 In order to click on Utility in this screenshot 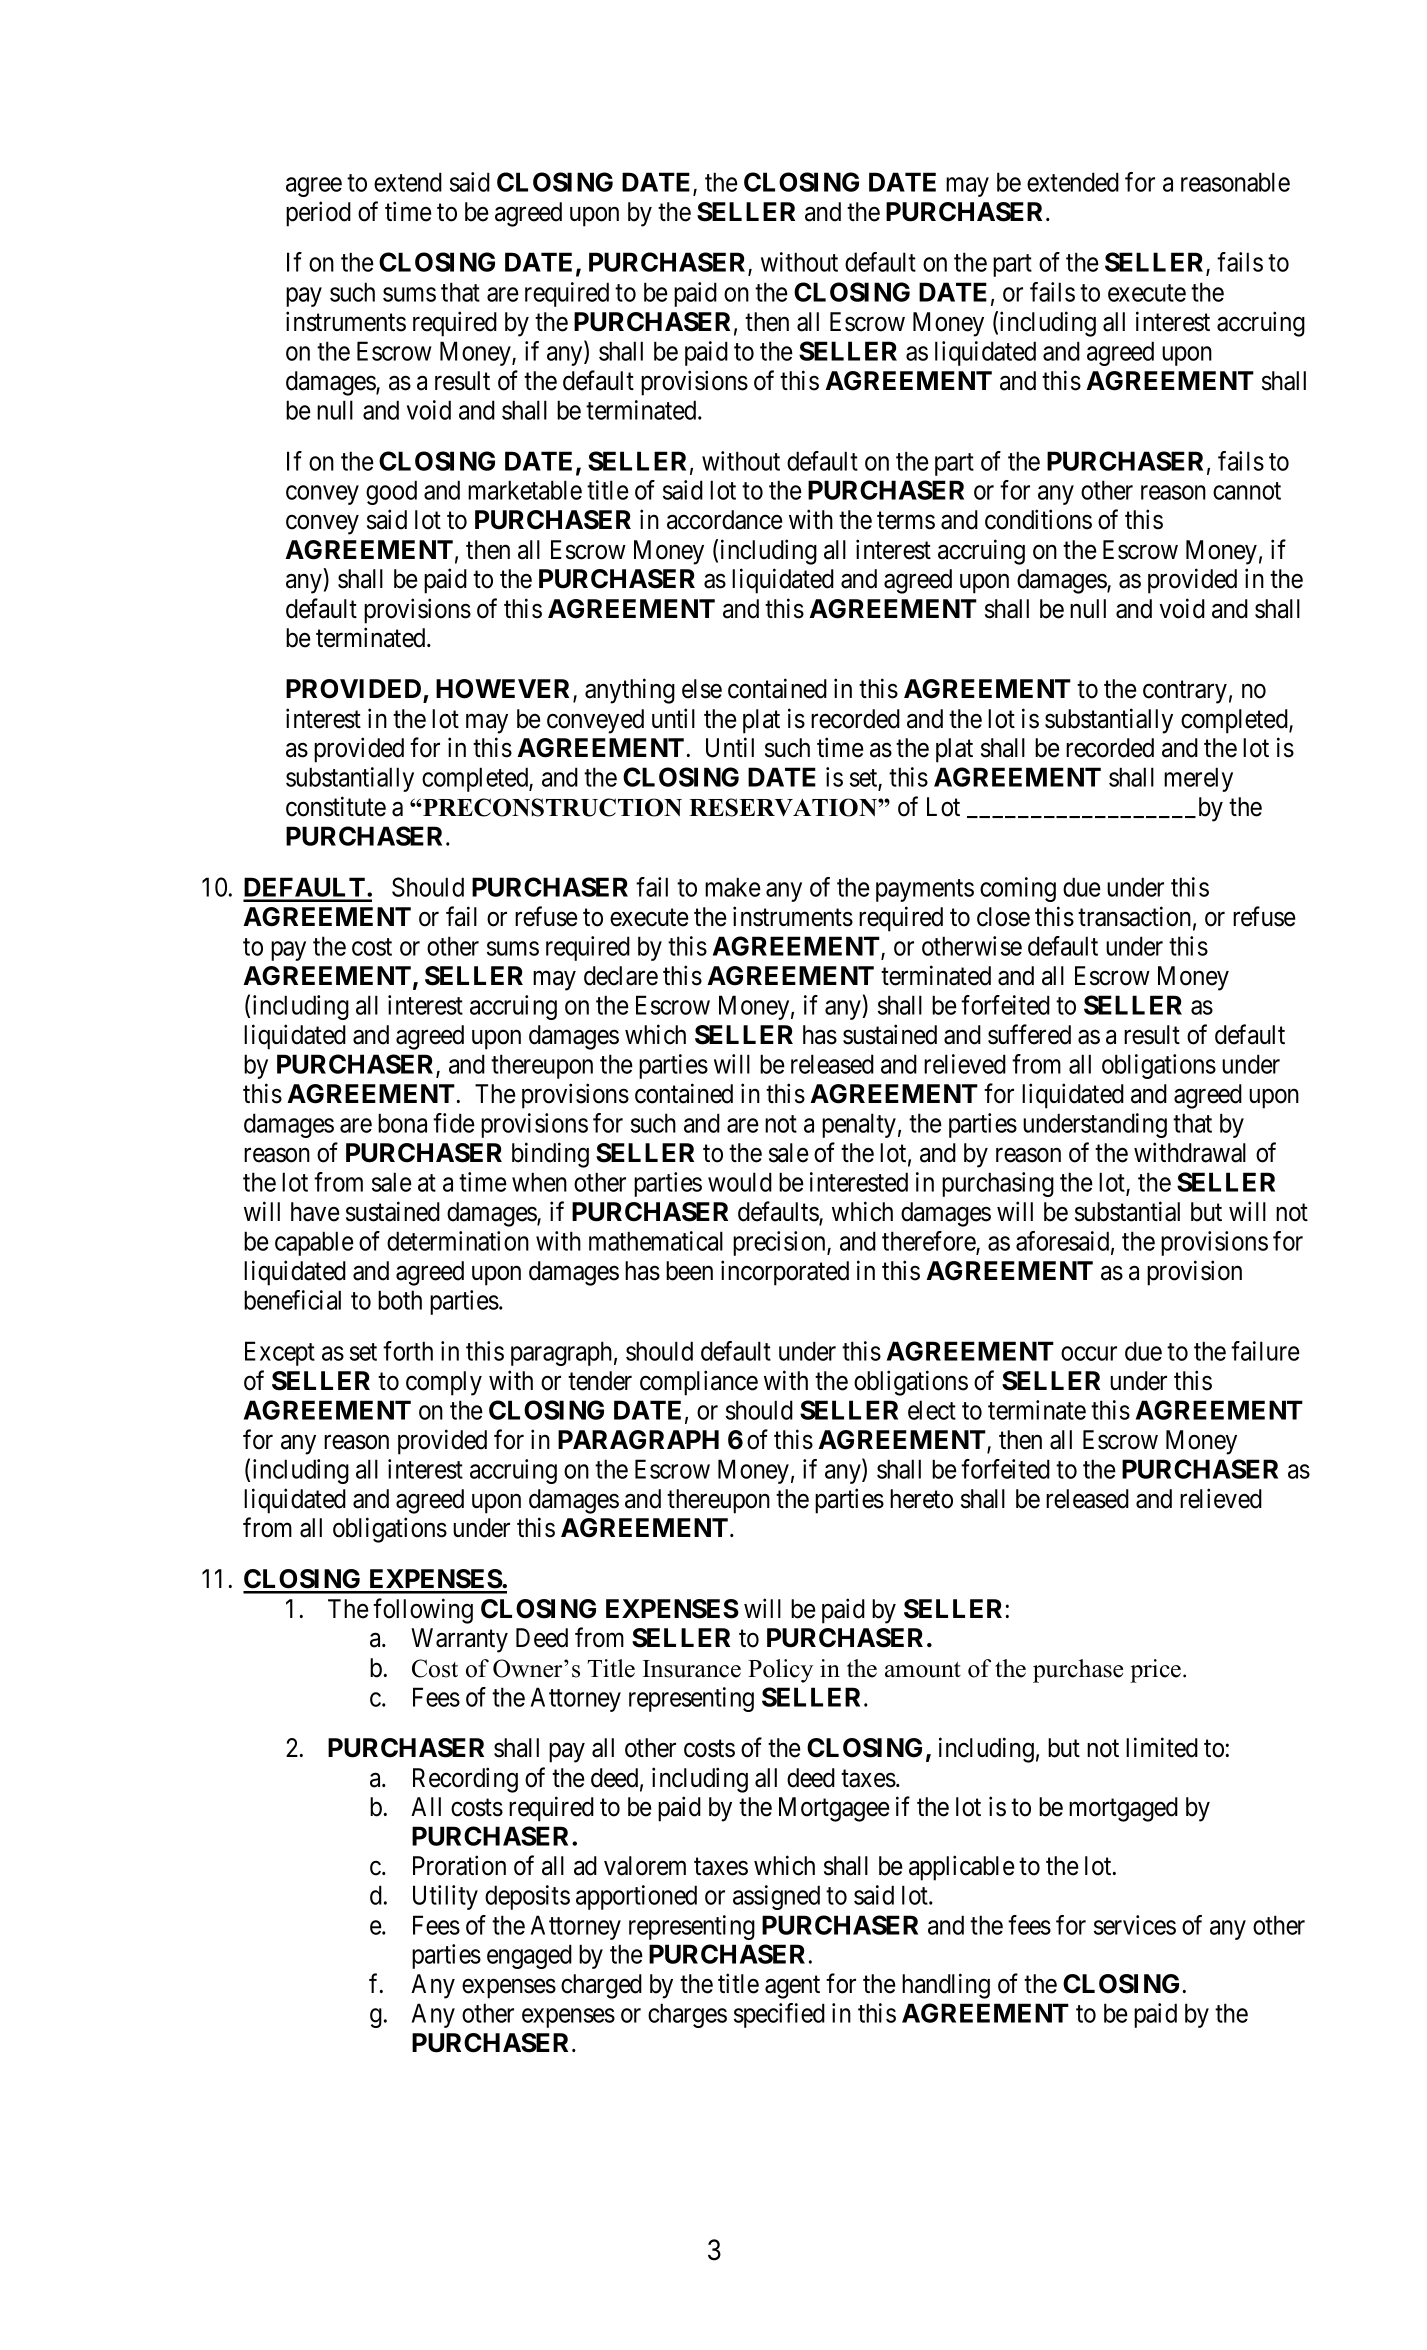, I will do `click(445, 1897)`.
